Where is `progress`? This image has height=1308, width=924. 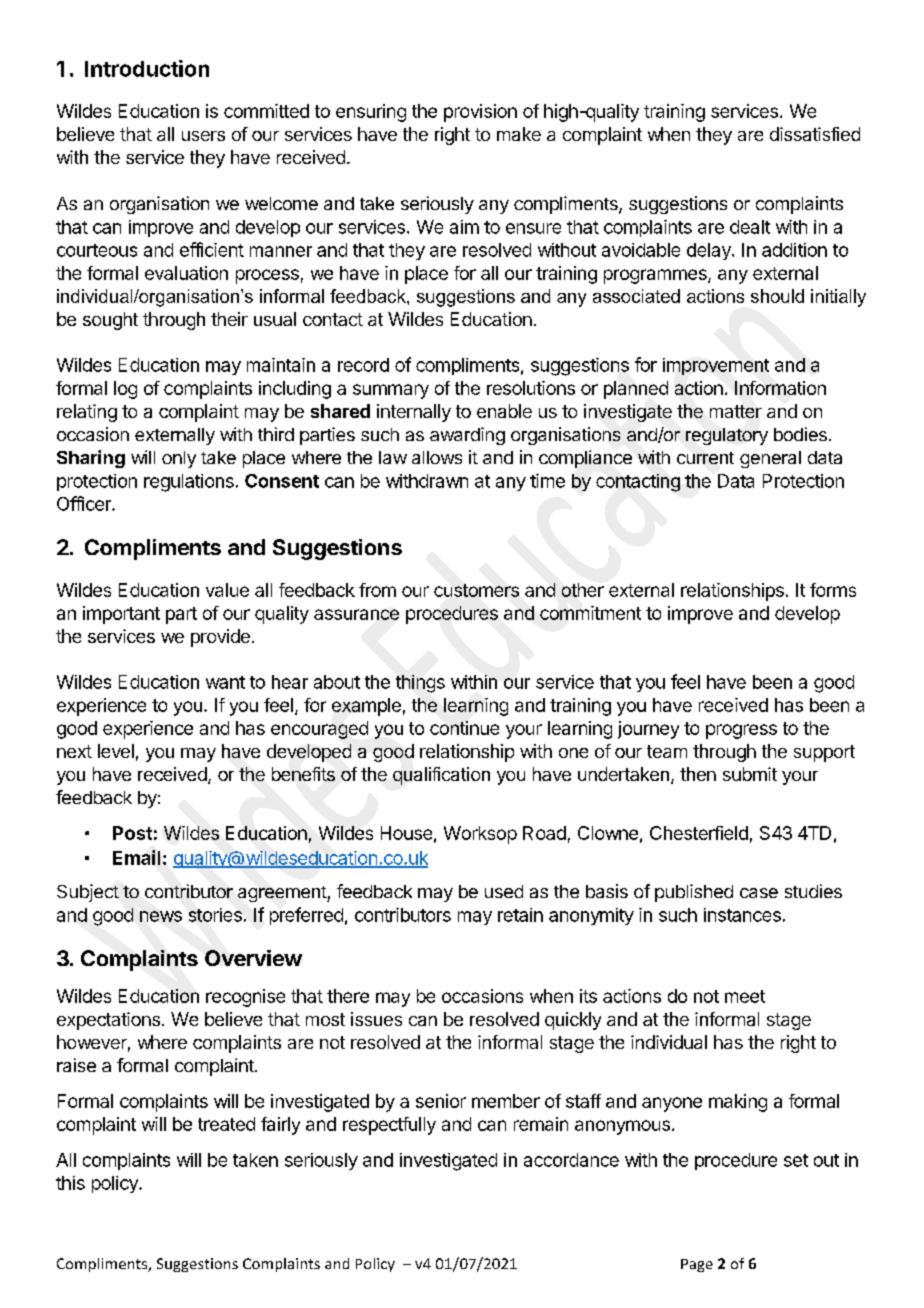
progress is located at coordinates (741, 731).
